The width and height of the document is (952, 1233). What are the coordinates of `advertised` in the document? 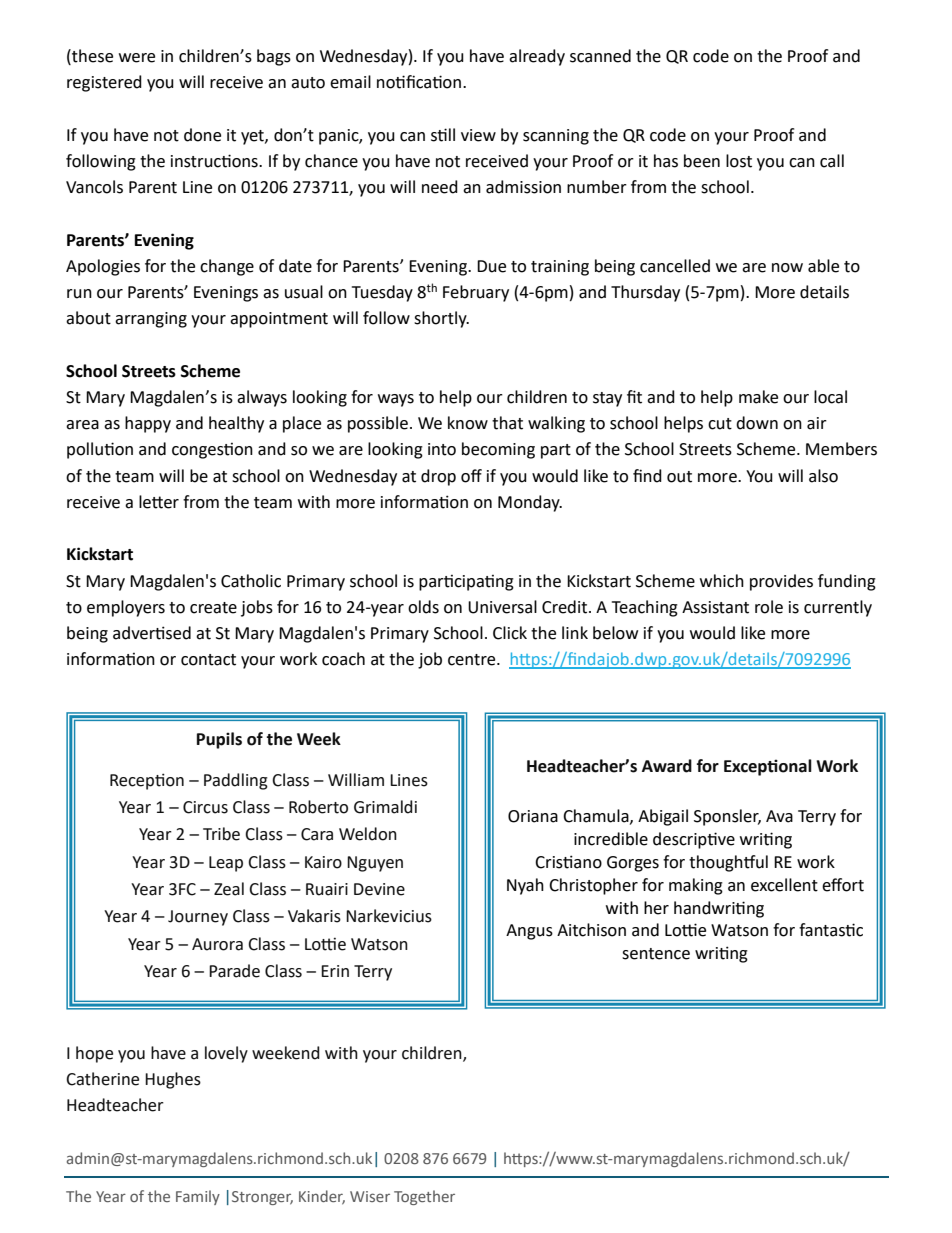 It's located at (152, 633).
